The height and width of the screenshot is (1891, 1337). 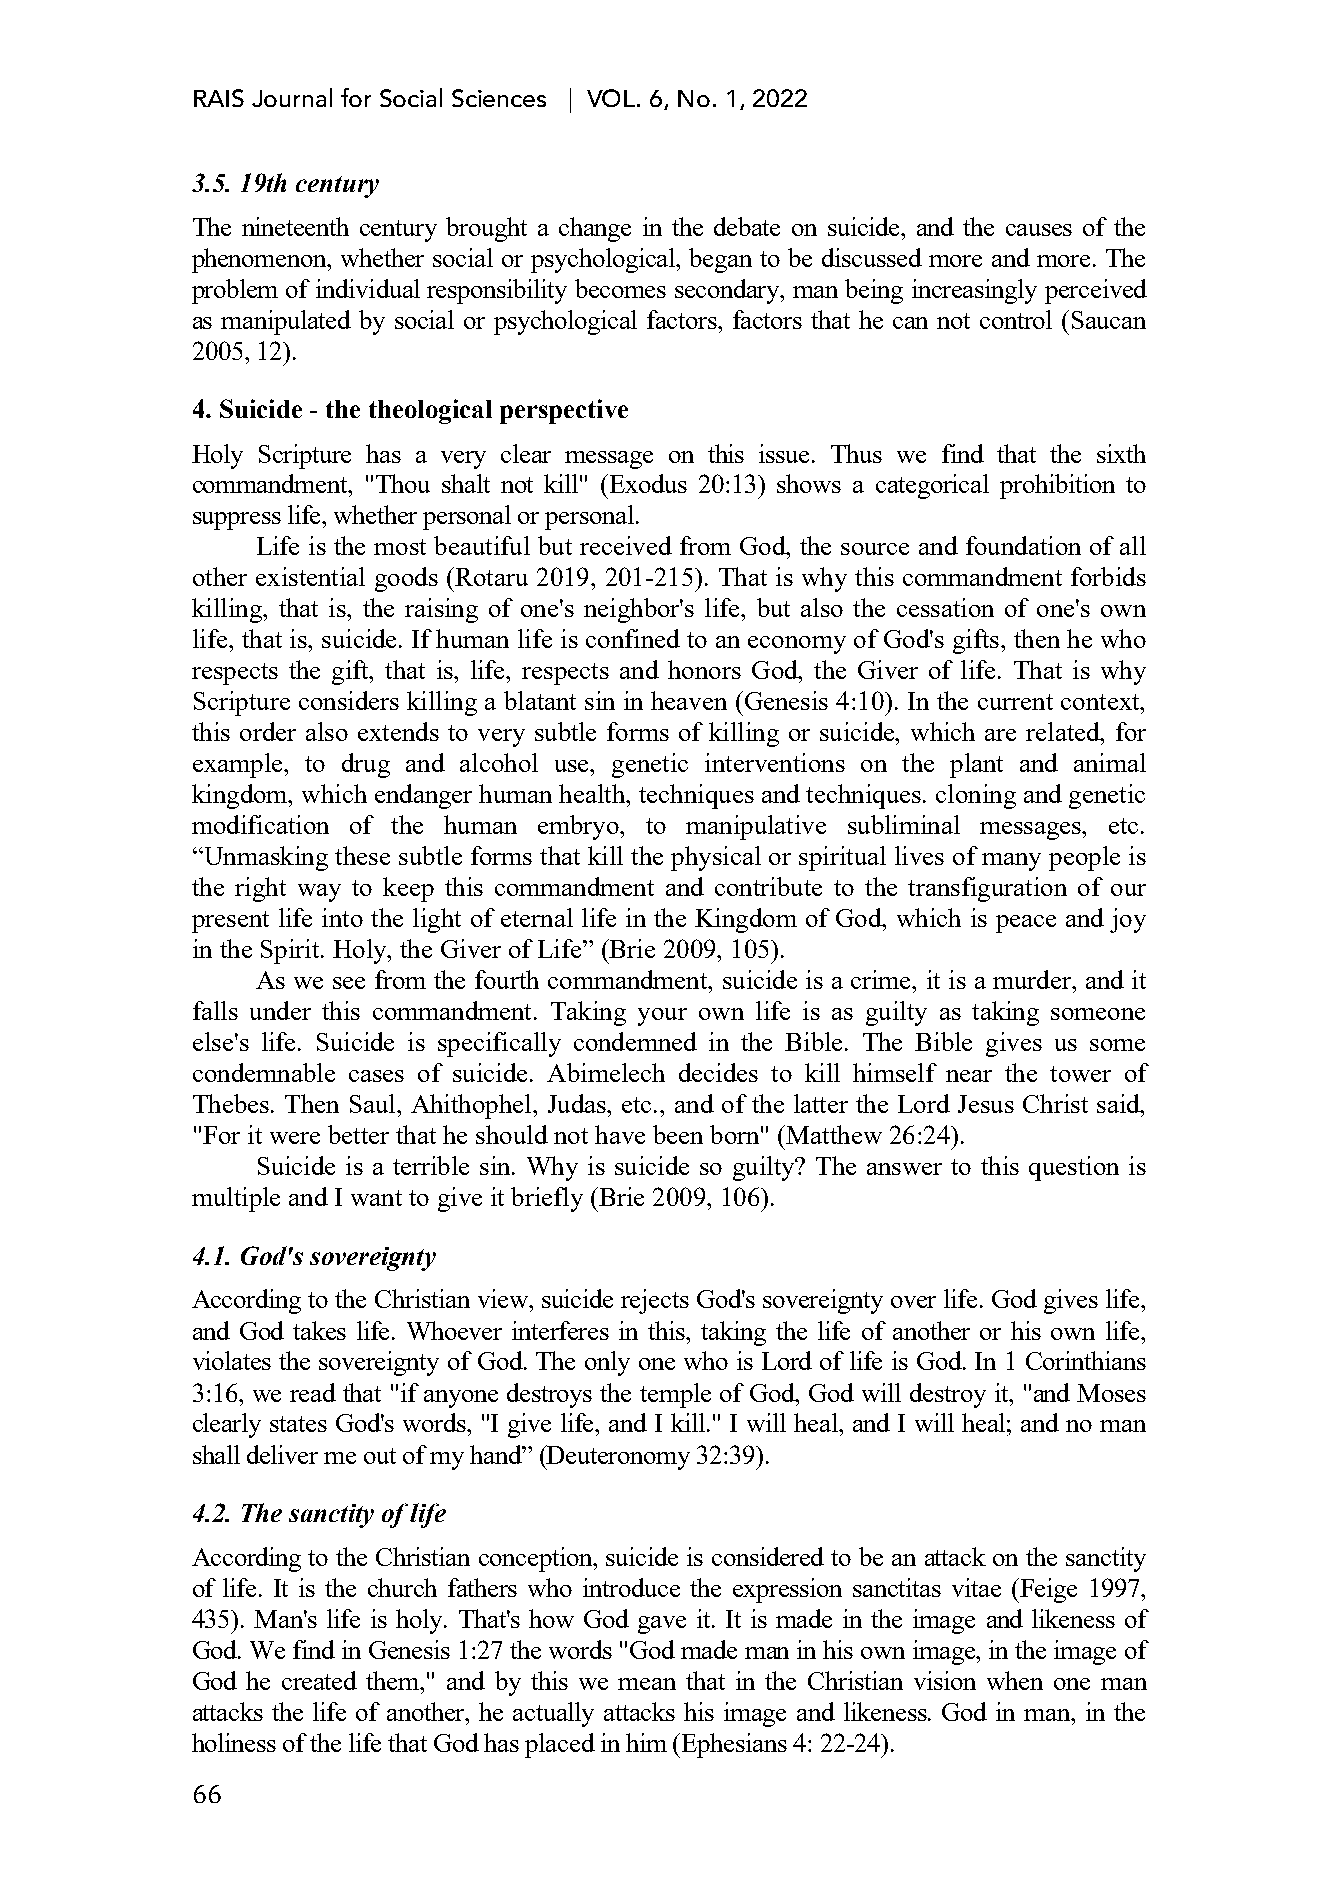 What do you see at coordinates (349, 700) in the screenshot?
I see `considers` at bounding box center [349, 700].
